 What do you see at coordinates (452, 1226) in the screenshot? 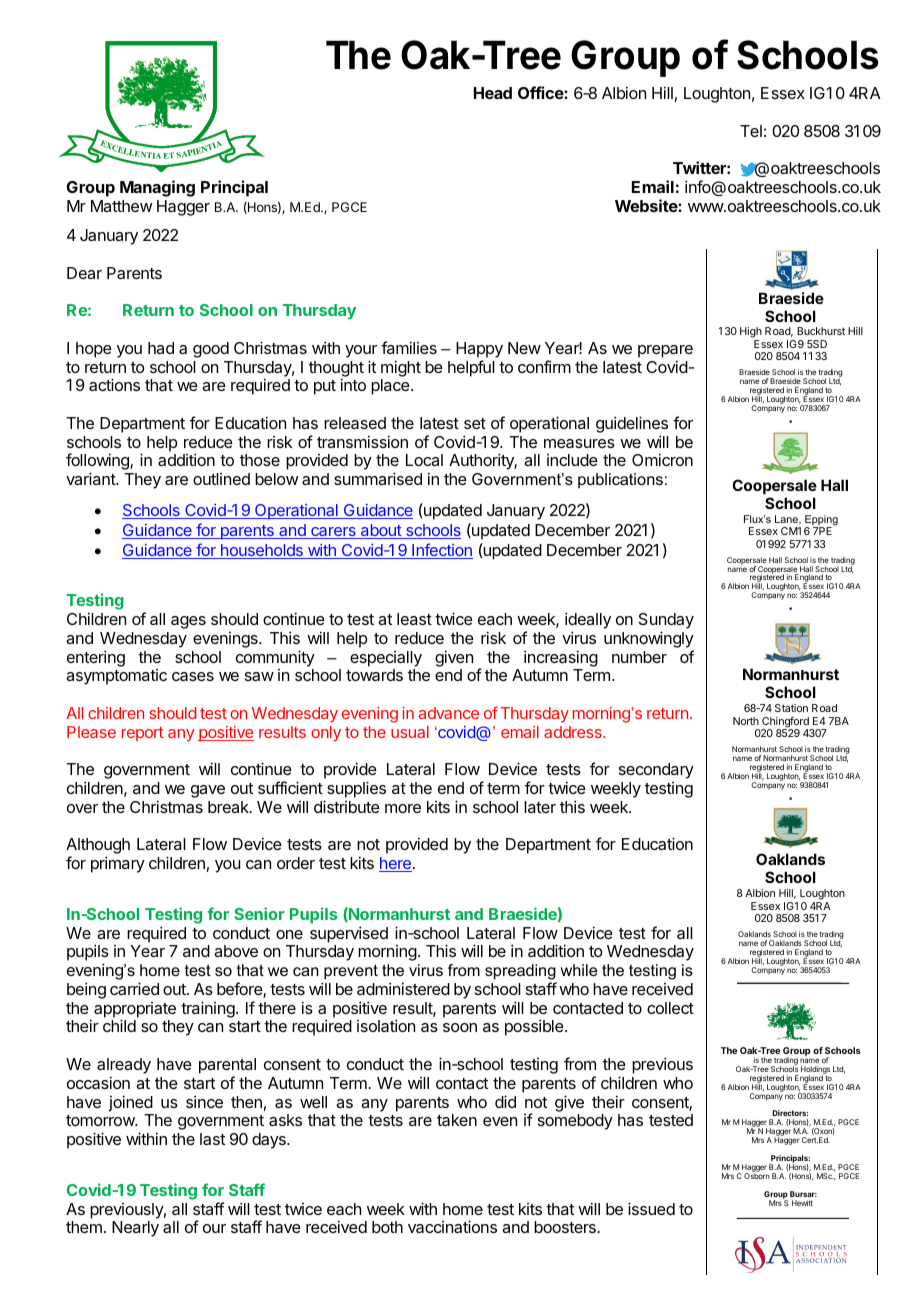
I see `vaccinations` at bounding box center [452, 1226].
